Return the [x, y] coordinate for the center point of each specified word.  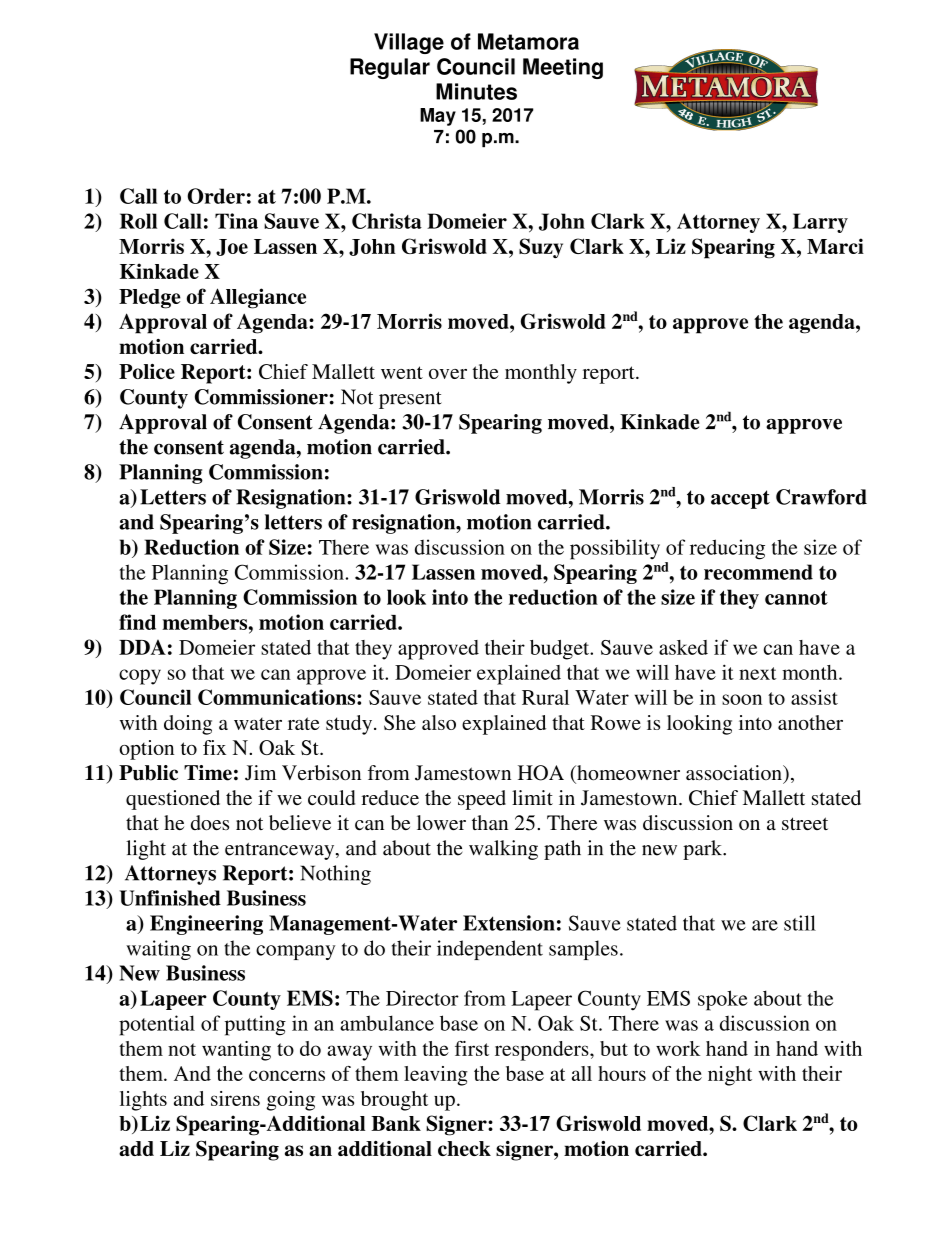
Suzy [541, 248]
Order [216, 196]
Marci [835, 246]
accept [740, 499]
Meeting [563, 68]
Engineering [206, 925]
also [439, 722]
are [765, 925]
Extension [509, 923]
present [410, 400]
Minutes [476, 91]
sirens [235, 1098]
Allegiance [258, 298]
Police [147, 371]
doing [188, 725]
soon [742, 699]
